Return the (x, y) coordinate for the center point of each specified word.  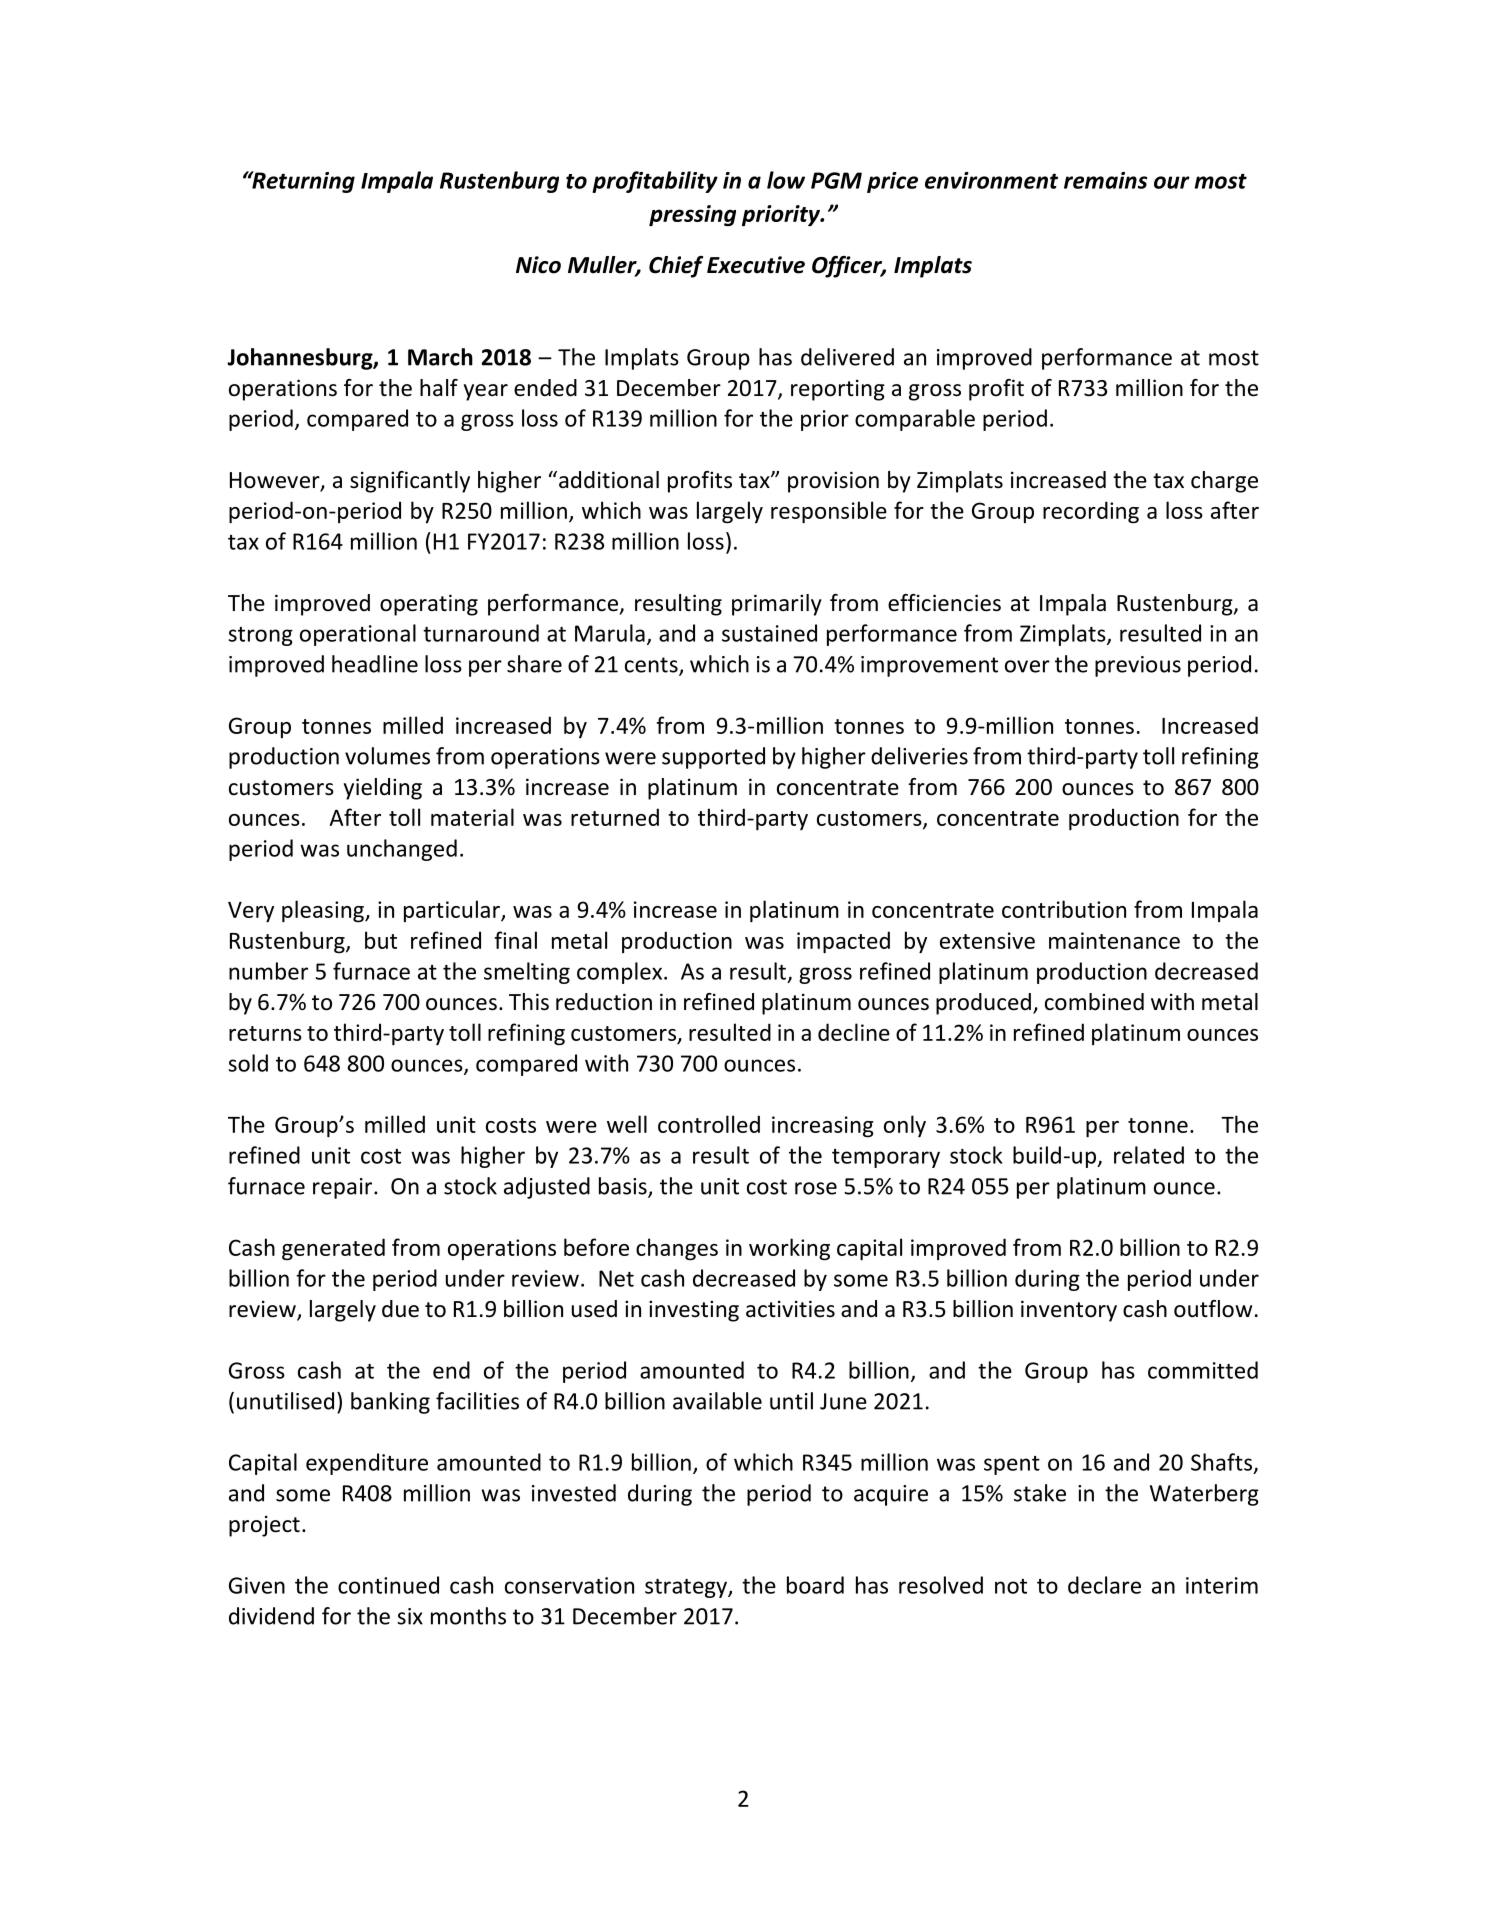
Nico (538, 265)
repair (344, 1188)
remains (1105, 180)
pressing (692, 216)
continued (388, 1585)
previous (1138, 666)
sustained (769, 633)
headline (375, 664)
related (1149, 1155)
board (815, 1585)
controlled (709, 1124)
